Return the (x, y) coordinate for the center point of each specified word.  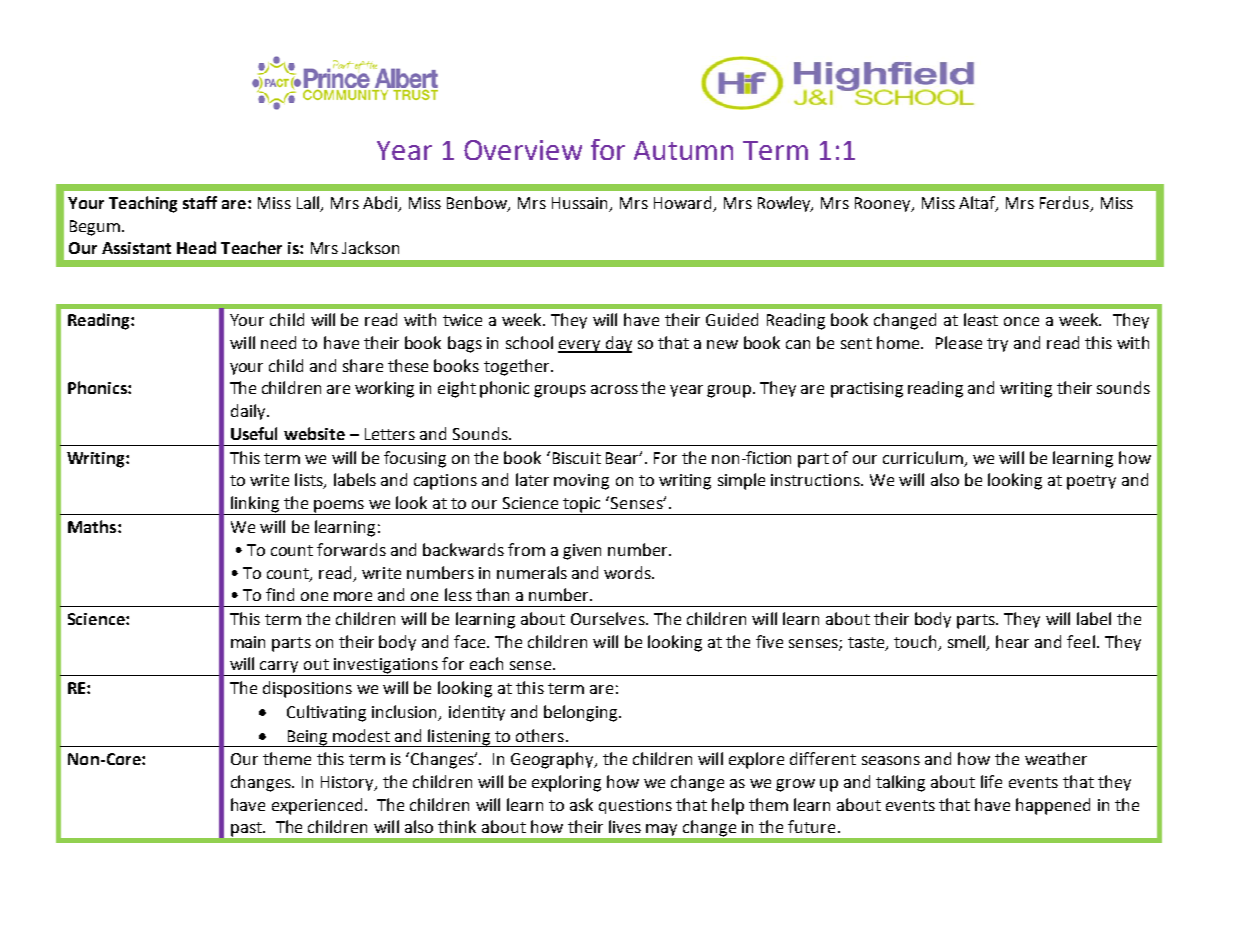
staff (200, 202)
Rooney (884, 204)
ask (581, 804)
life (991, 781)
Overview (523, 150)
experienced (317, 806)
